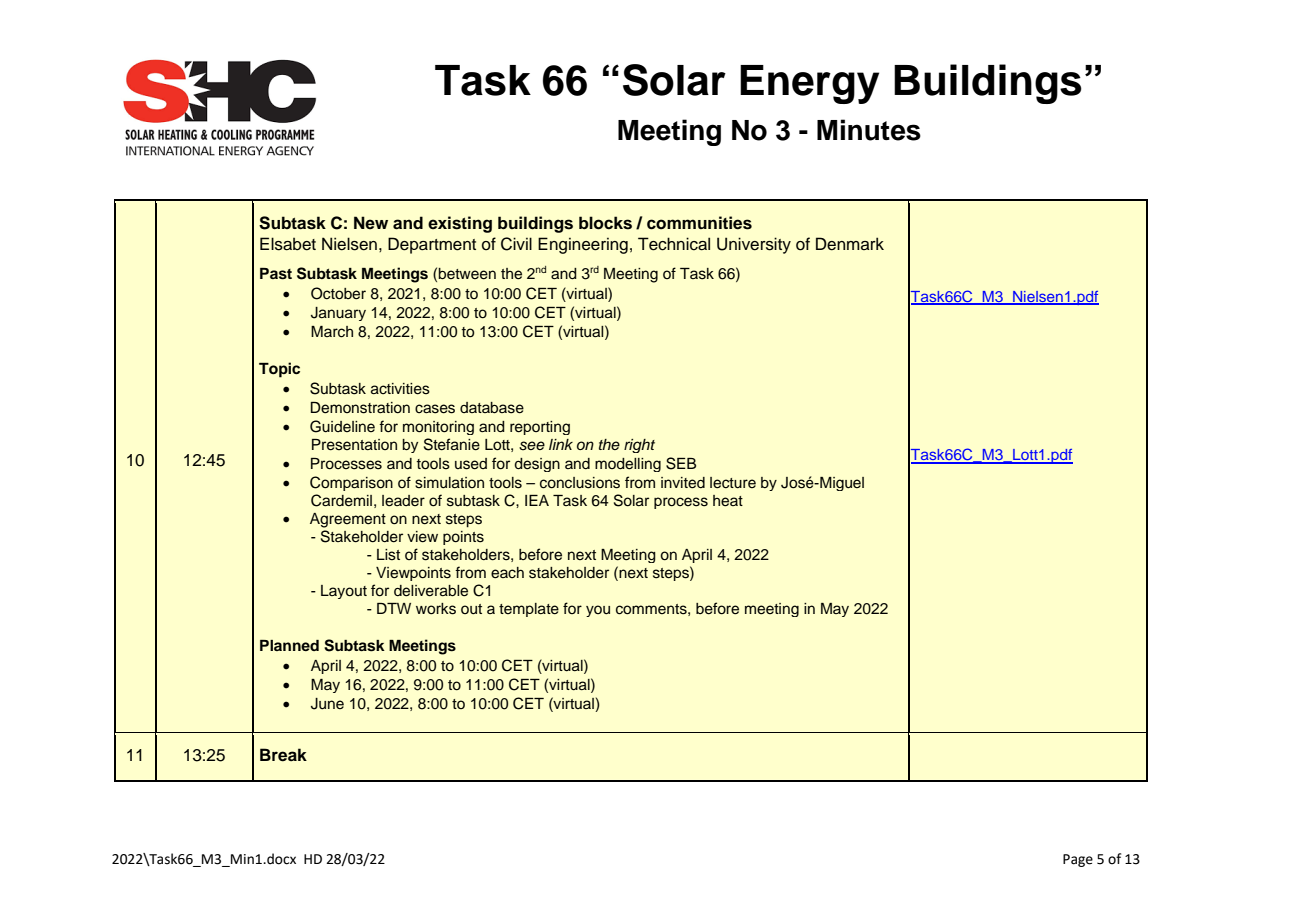  I want to click on Technical, so click(674, 244).
